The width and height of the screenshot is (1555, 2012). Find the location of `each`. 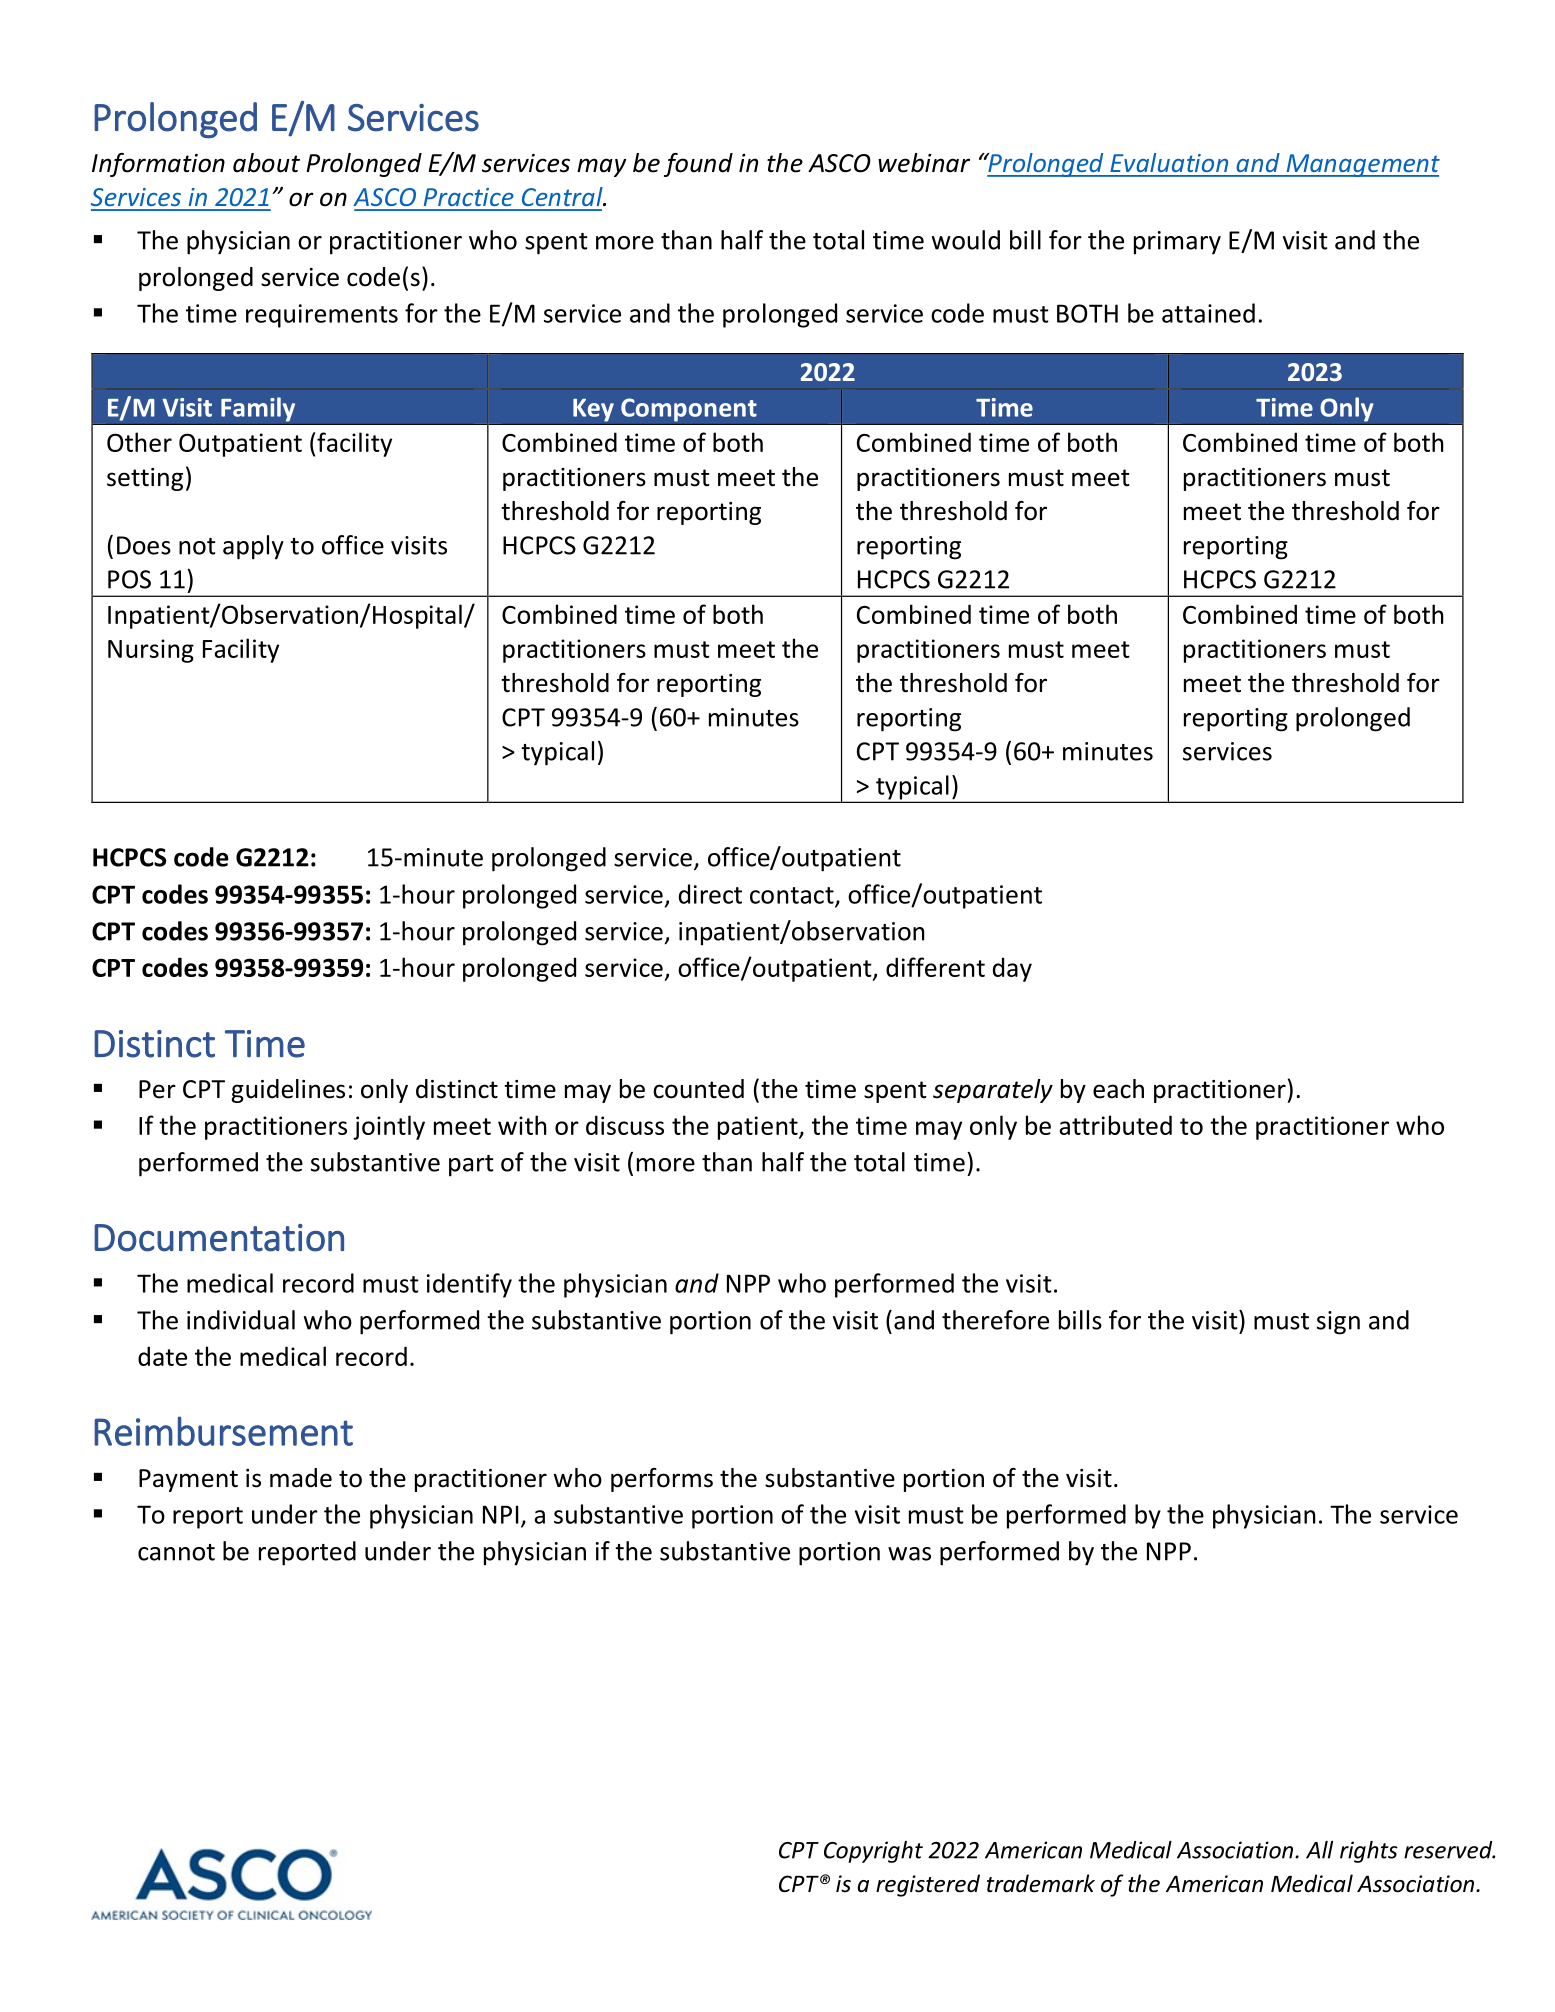

each is located at coordinates (1118, 1089).
